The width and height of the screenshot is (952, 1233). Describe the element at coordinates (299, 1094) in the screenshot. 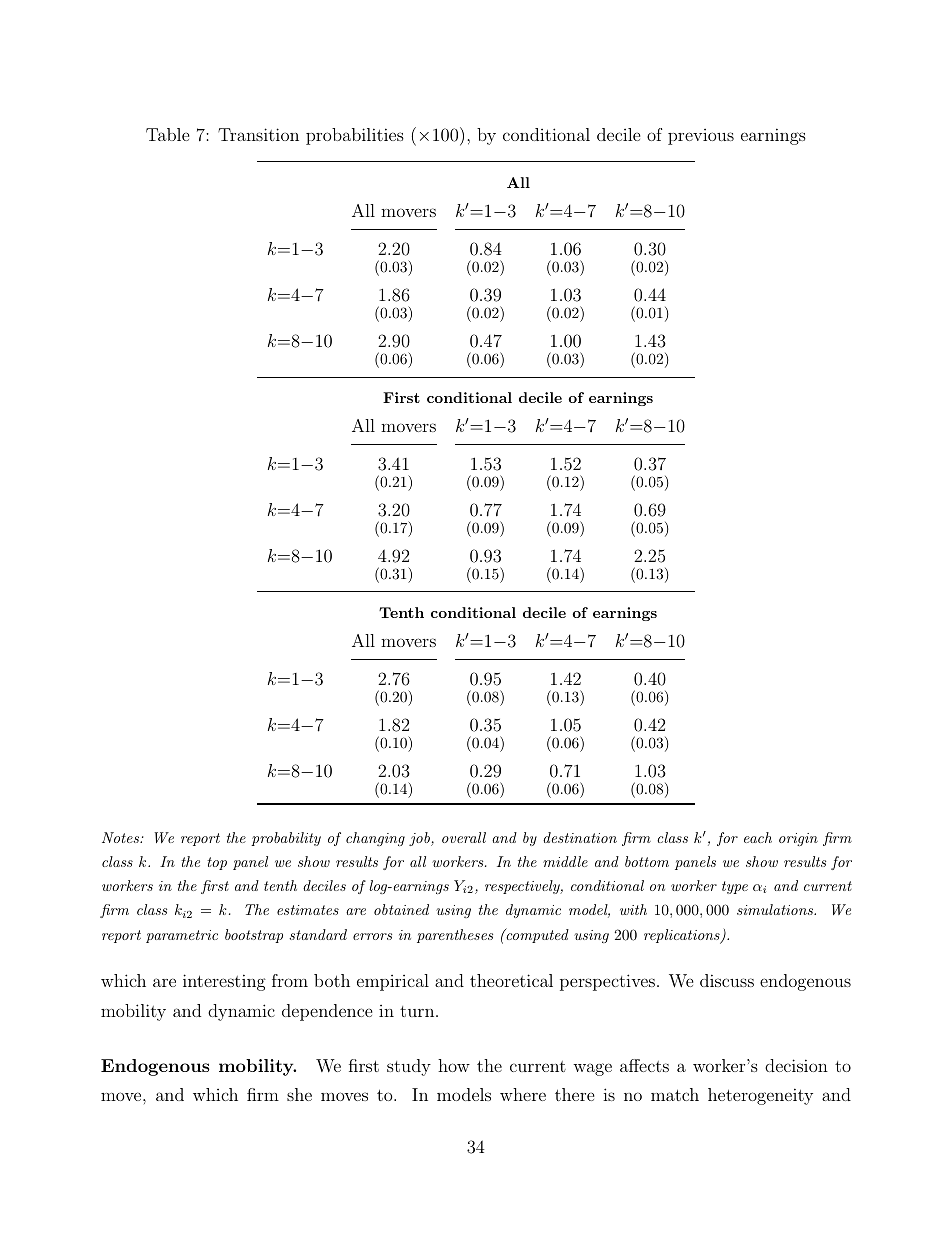

I see `she` at that location.
